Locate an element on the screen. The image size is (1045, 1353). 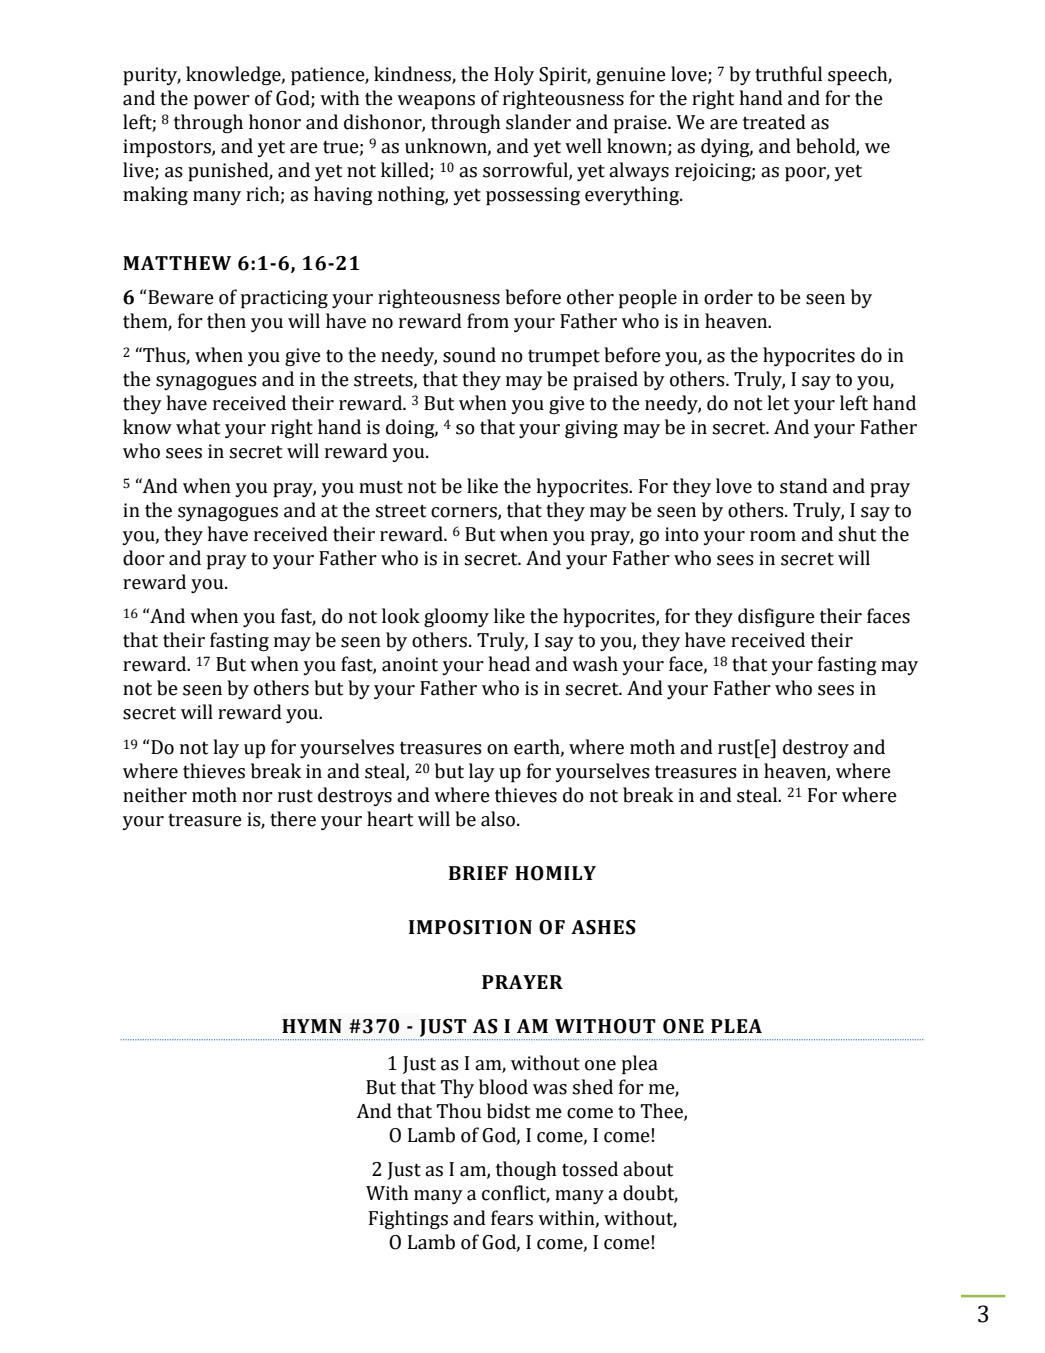
power is located at coordinates (221, 102).
